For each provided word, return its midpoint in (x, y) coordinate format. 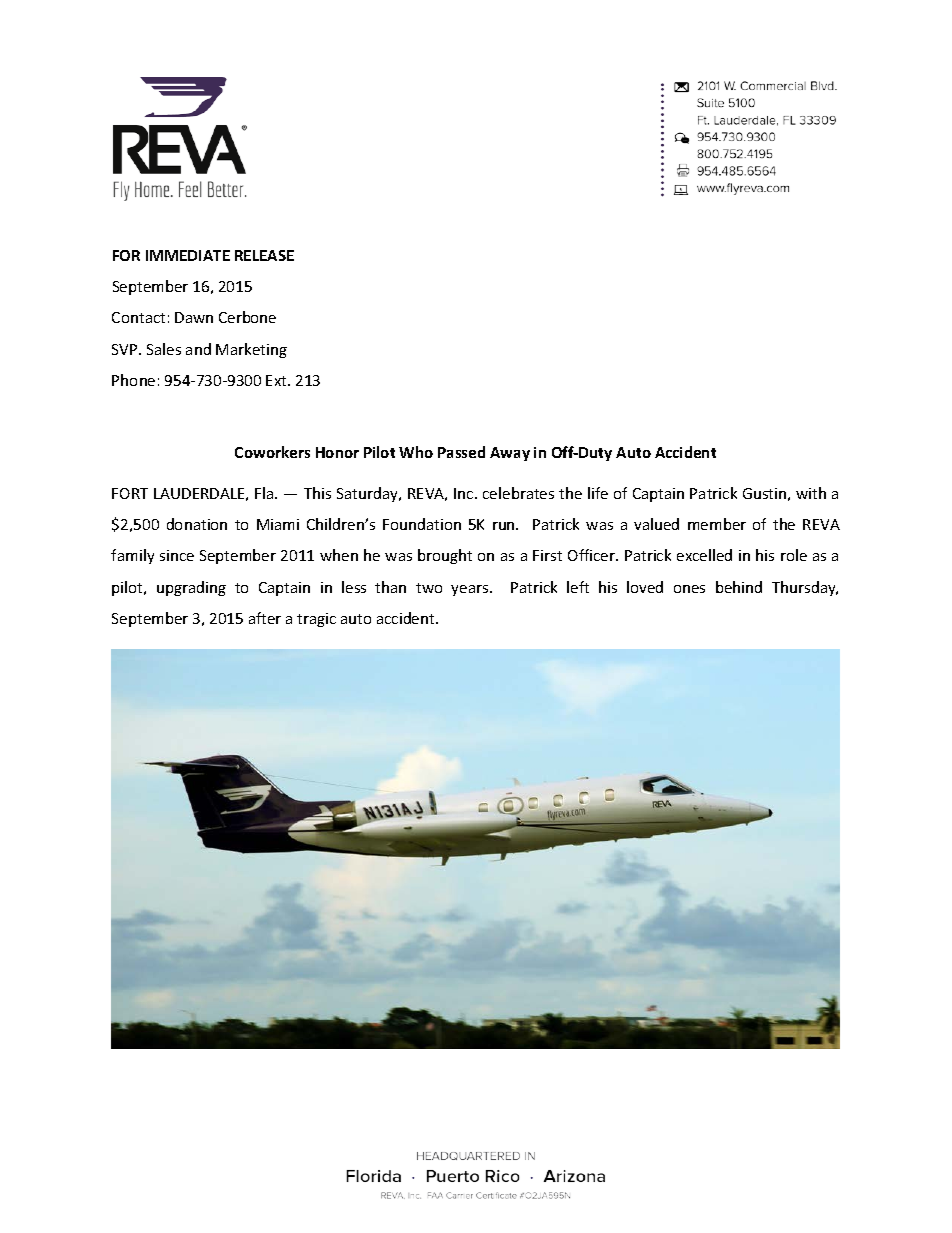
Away (510, 454)
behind (739, 587)
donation (197, 524)
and (198, 349)
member (717, 524)
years (471, 590)
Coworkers (272, 452)
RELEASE (264, 255)
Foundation (422, 524)
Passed (461, 452)
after (265, 618)
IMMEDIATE (188, 255)
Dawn (194, 317)
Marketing (251, 350)
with (811, 493)
